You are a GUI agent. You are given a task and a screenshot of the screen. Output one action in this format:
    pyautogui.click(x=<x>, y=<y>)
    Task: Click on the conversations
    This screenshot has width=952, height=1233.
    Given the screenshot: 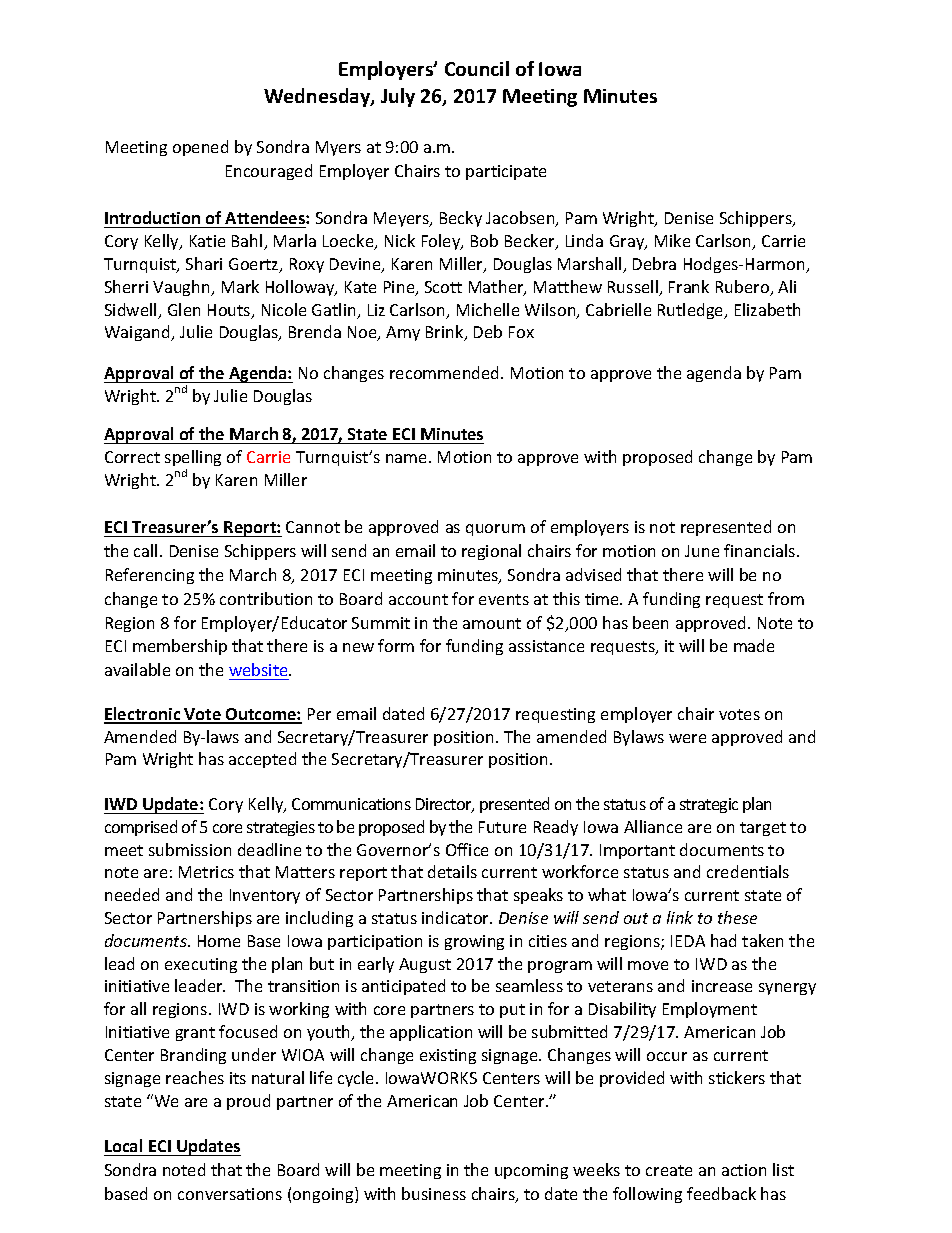 What is the action you would take?
    pyautogui.click(x=230, y=1194)
